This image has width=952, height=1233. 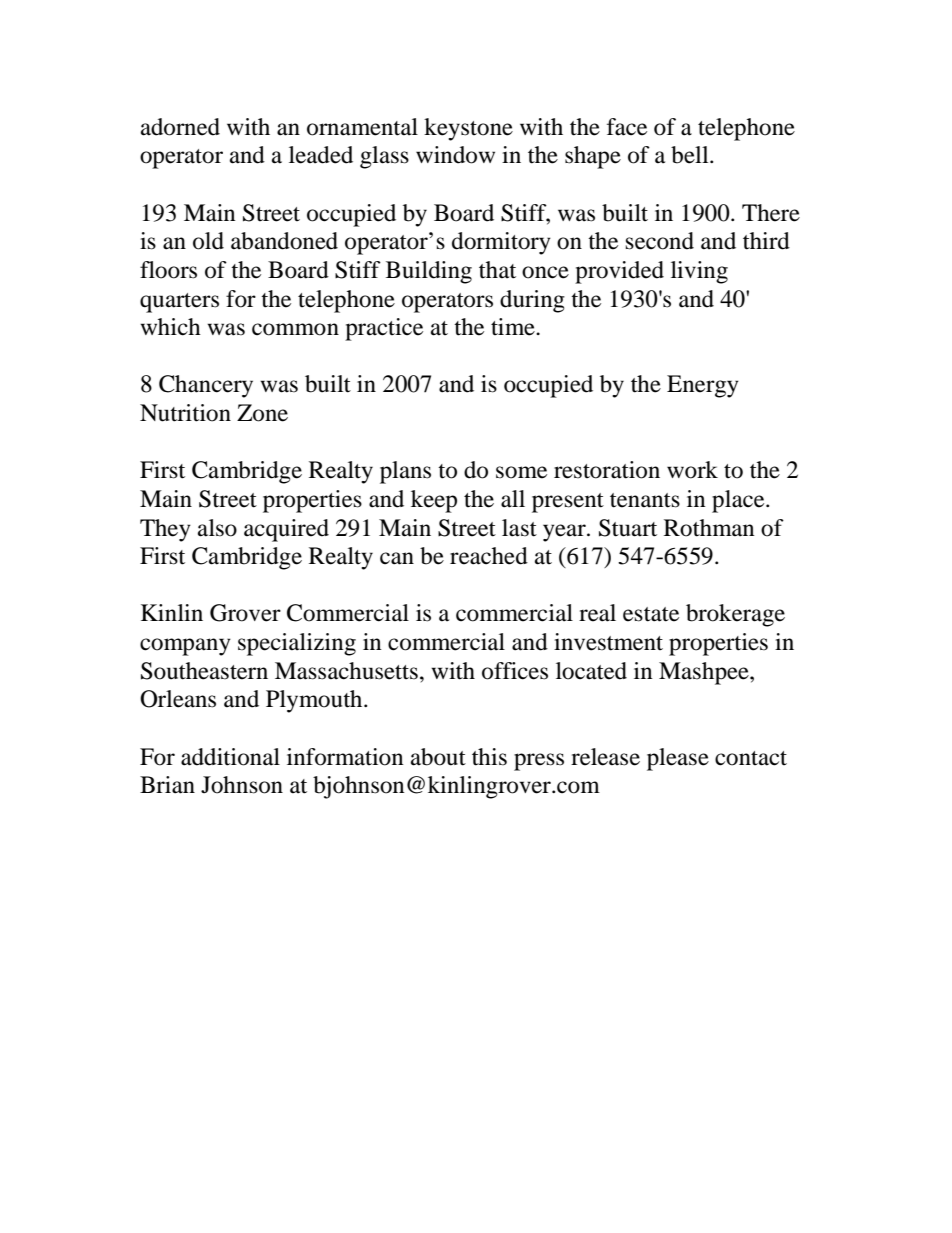 What do you see at coordinates (206, 386) in the image?
I see `Chancery` at bounding box center [206, 386].
